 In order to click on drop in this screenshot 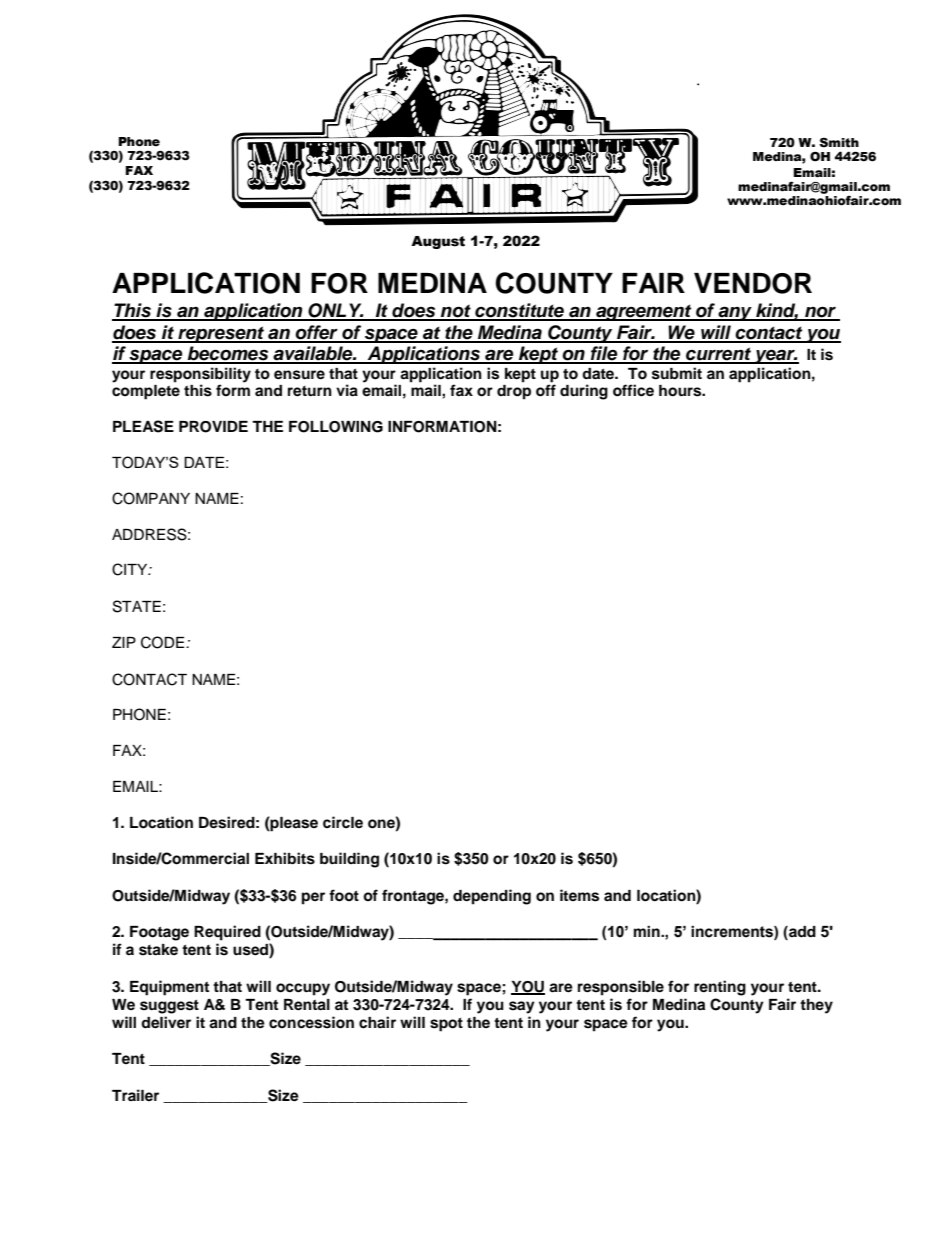, I will do `click(514, 392)`.
